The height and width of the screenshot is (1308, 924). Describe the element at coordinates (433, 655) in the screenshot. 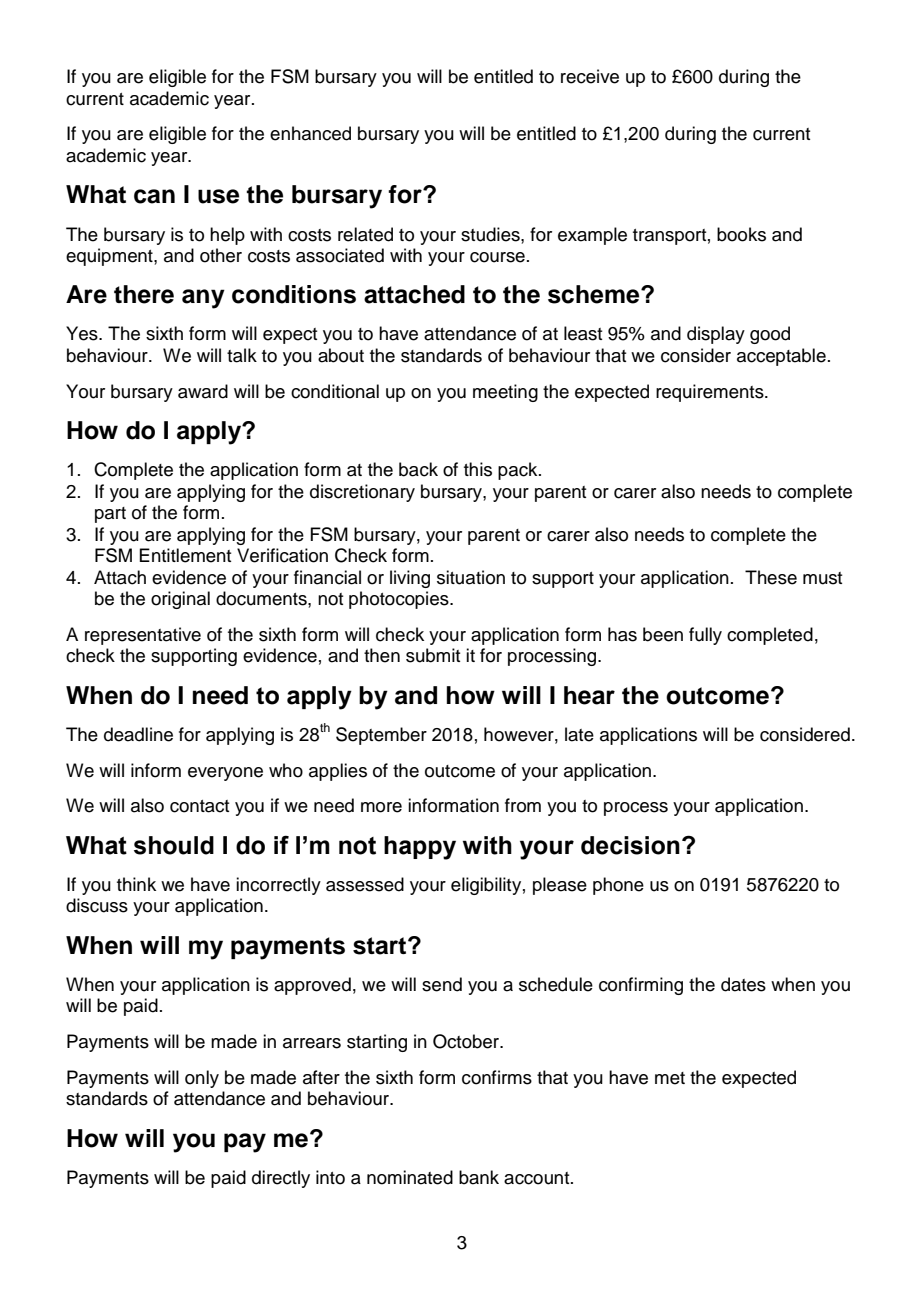

I see `submit` at that location.
